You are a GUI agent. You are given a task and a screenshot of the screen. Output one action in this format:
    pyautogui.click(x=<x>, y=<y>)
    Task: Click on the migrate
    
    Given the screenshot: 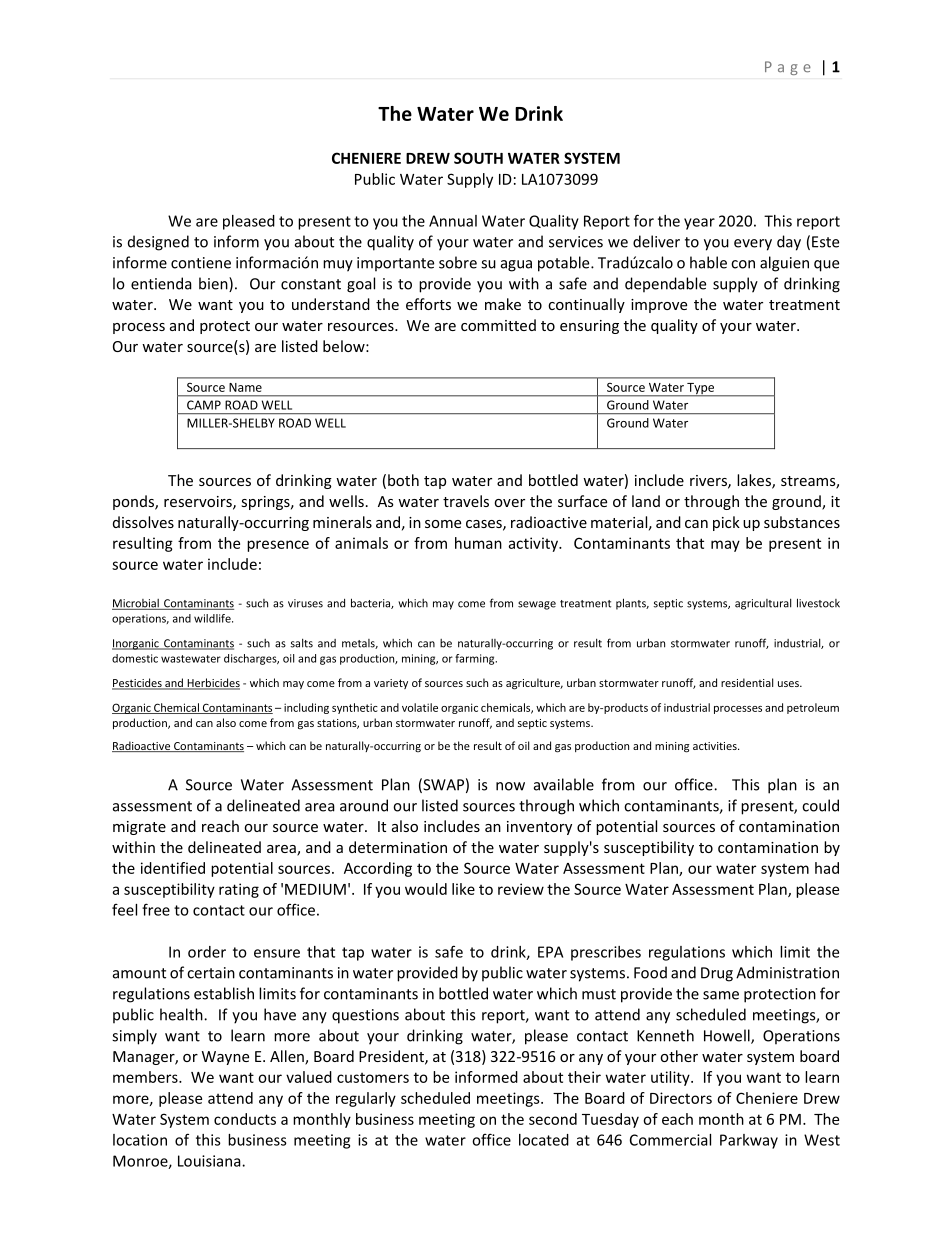 What is the action you would take?
    pyautogui.click(x=139, y=828)
